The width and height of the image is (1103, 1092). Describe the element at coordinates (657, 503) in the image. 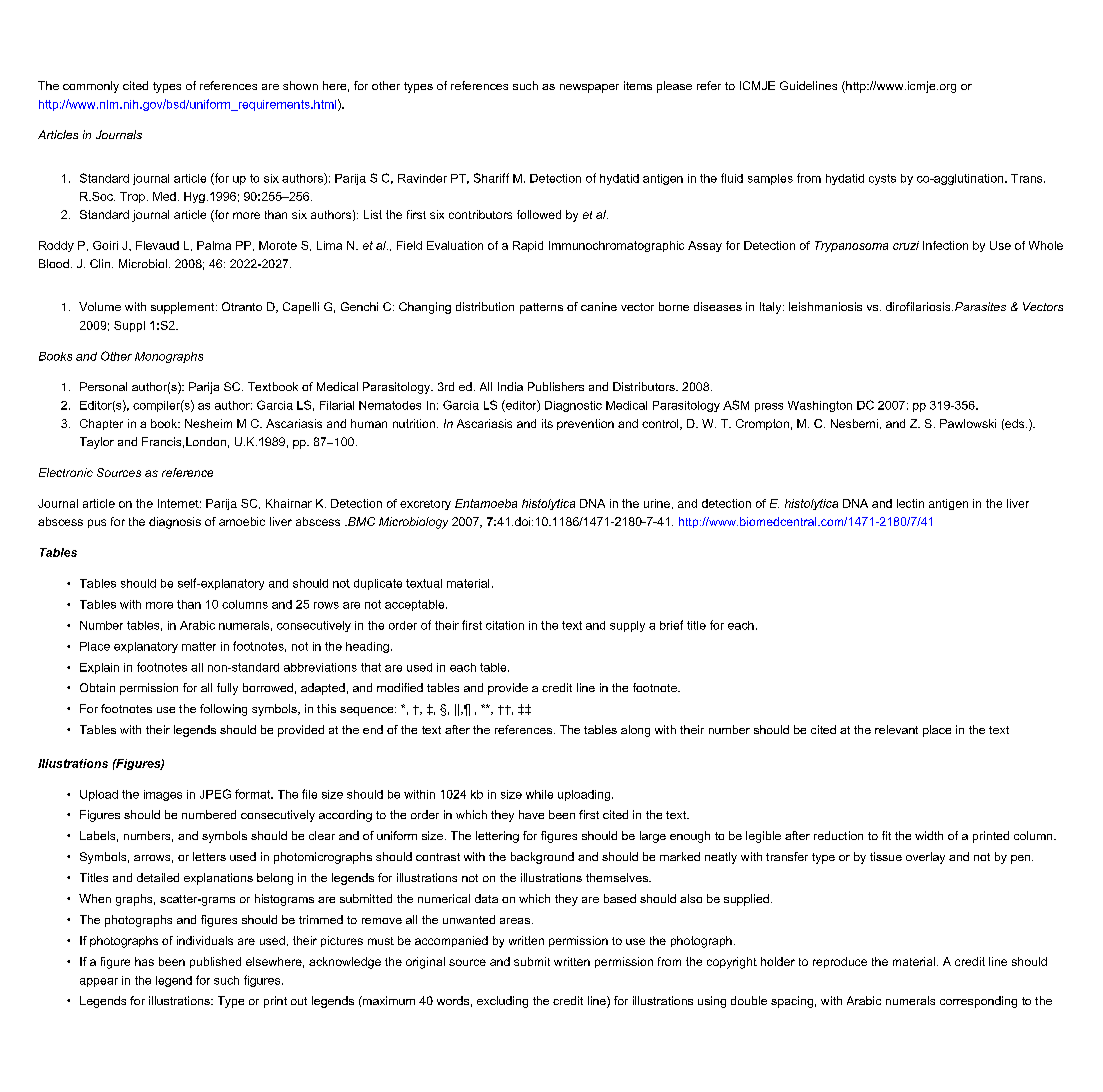

I see `urine` at that location.
